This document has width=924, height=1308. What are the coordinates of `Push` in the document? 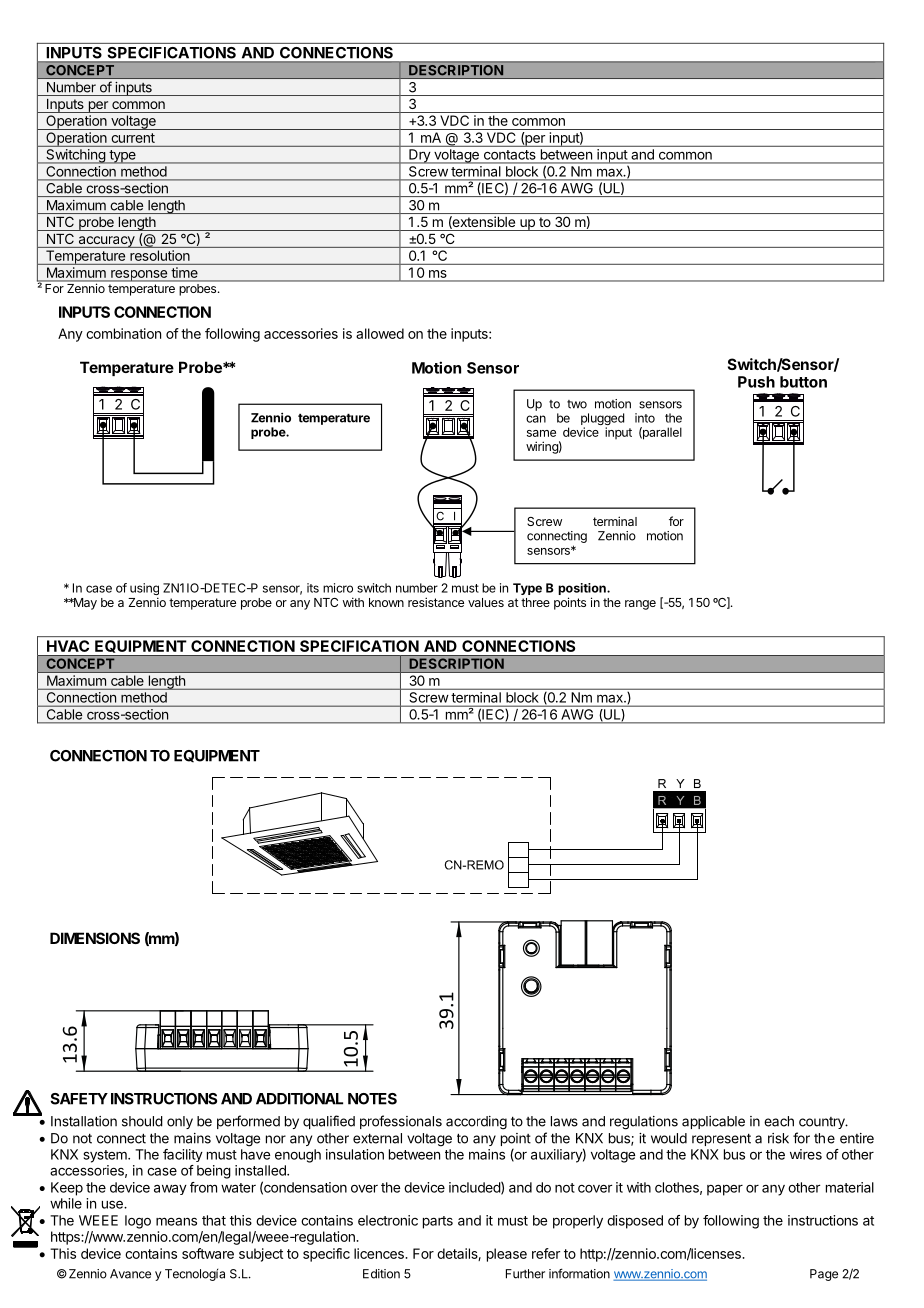 It's located at (756, 382).
